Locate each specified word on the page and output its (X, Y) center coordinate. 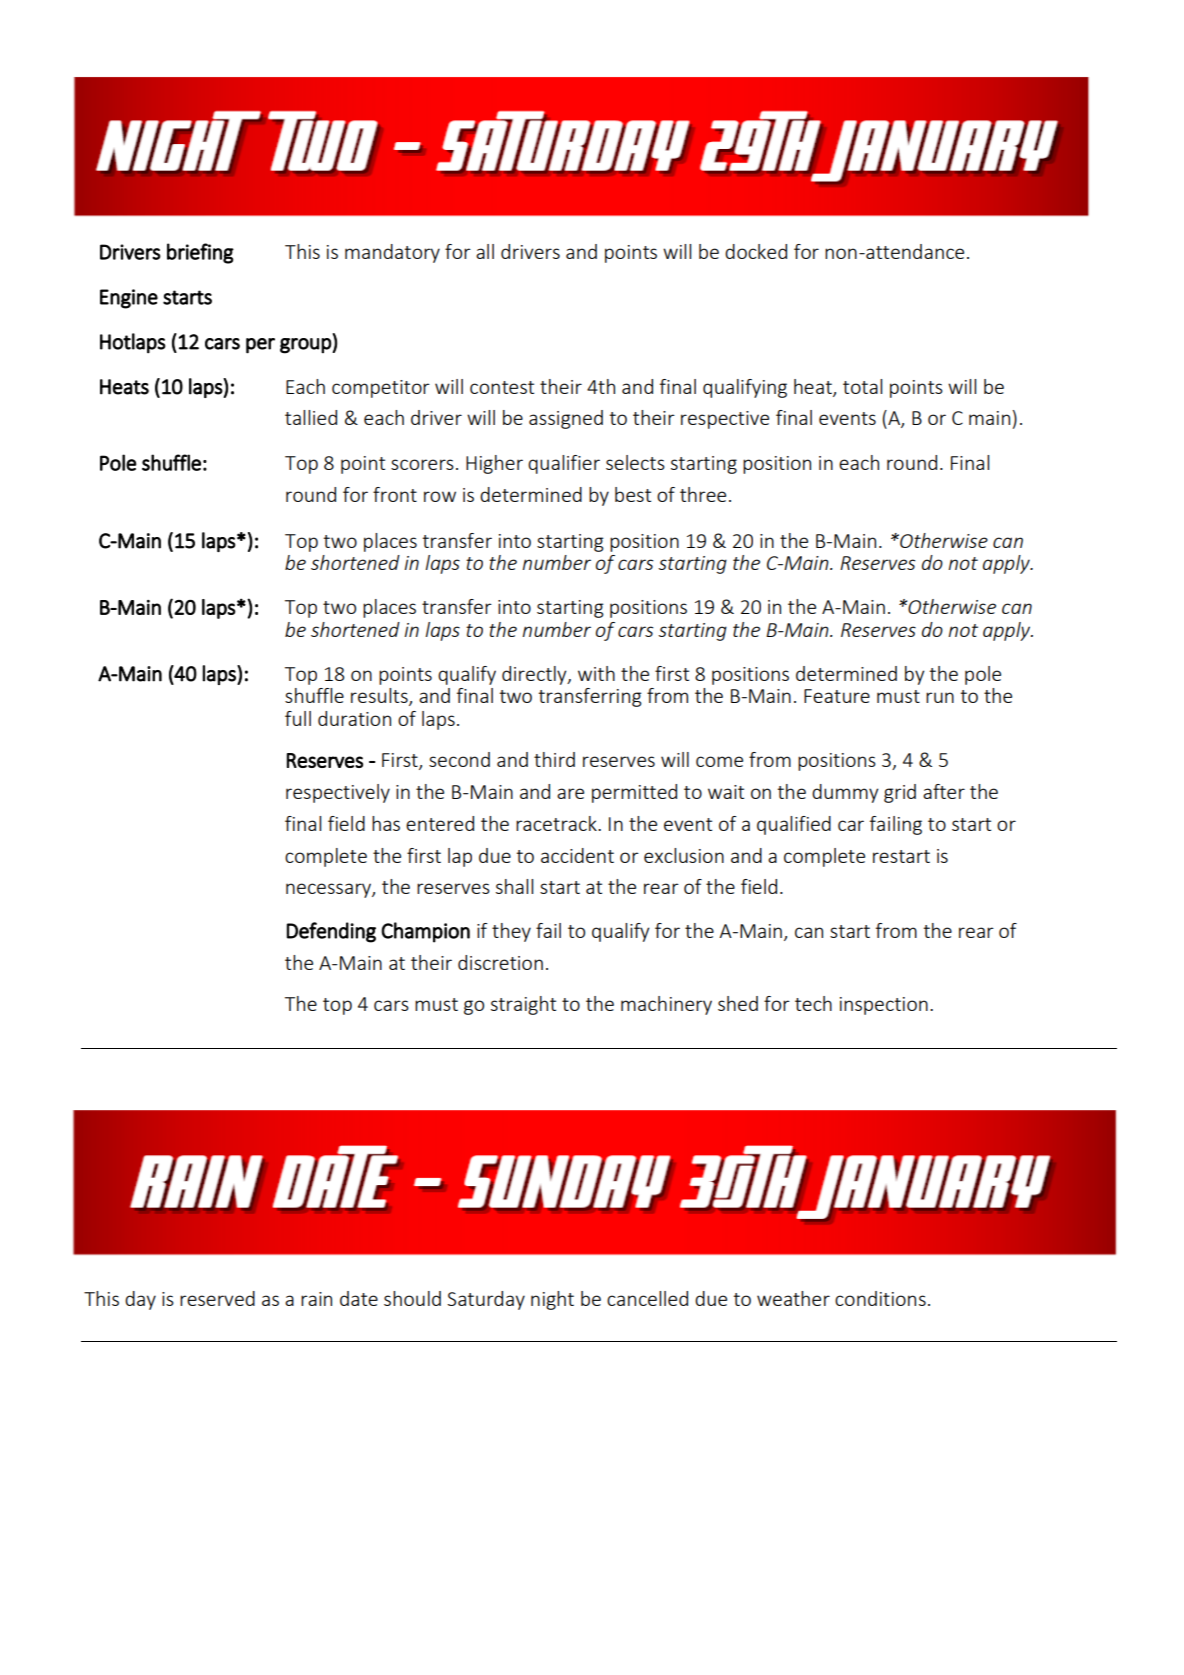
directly (535, 675)
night (552, 1300)
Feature (837, 696)
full (298, 718)
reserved (217, 1298)
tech (813, 1003)
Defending (331, 932)
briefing (200, 253)
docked (756, 251)
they (511, 932)
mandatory (392, 253)
